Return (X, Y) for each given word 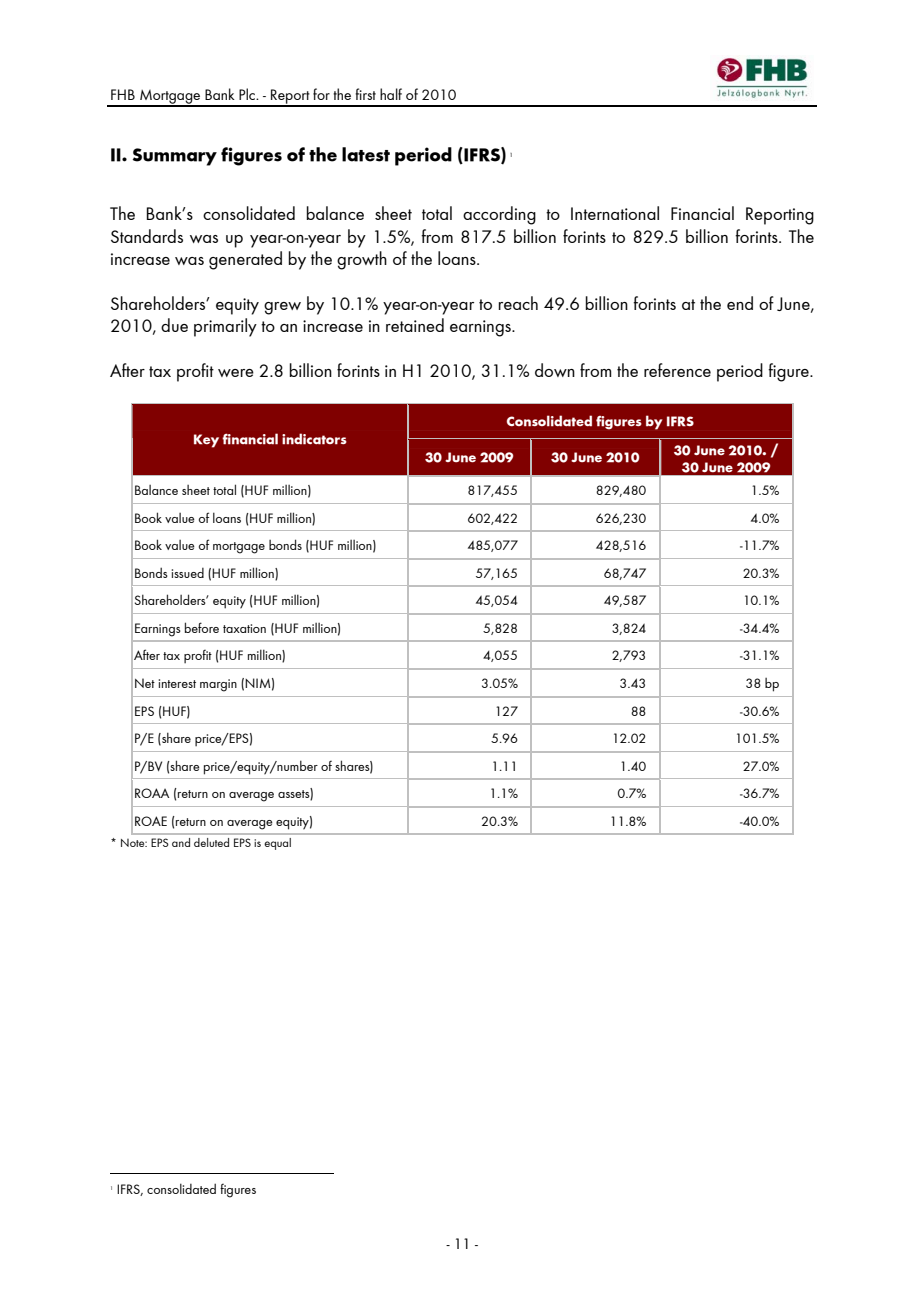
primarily (225, 327)
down (555, 370)
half (391, 94)
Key (206, 441)
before (202, 627)
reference (677, 370)
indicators (314, 439)
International (615, 213)
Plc (248, 94)
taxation (244, 628)
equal (277, 844)
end (740, 303)
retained (415, 325)
